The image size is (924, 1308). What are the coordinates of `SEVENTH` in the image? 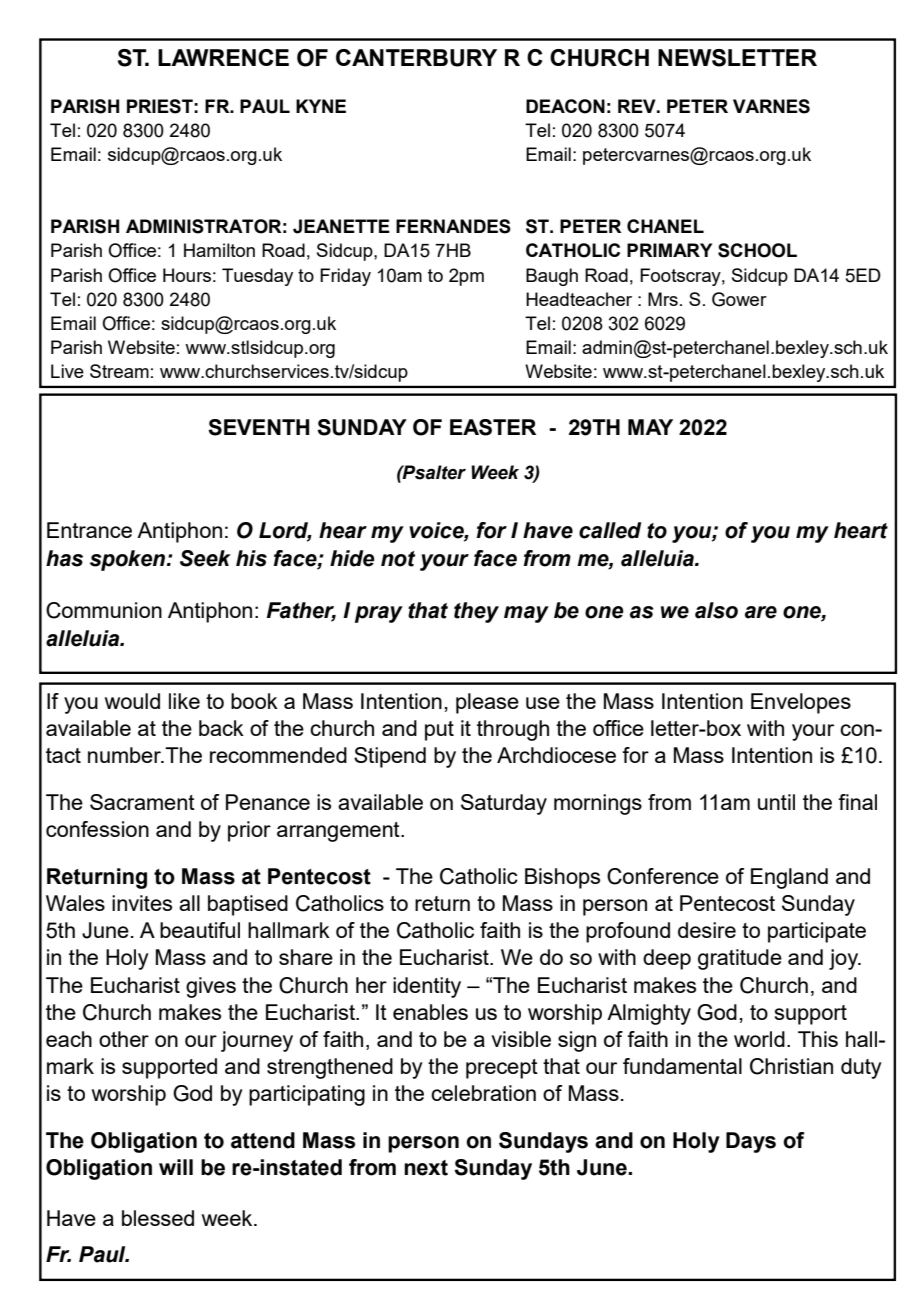 It's located at (258, 427).
